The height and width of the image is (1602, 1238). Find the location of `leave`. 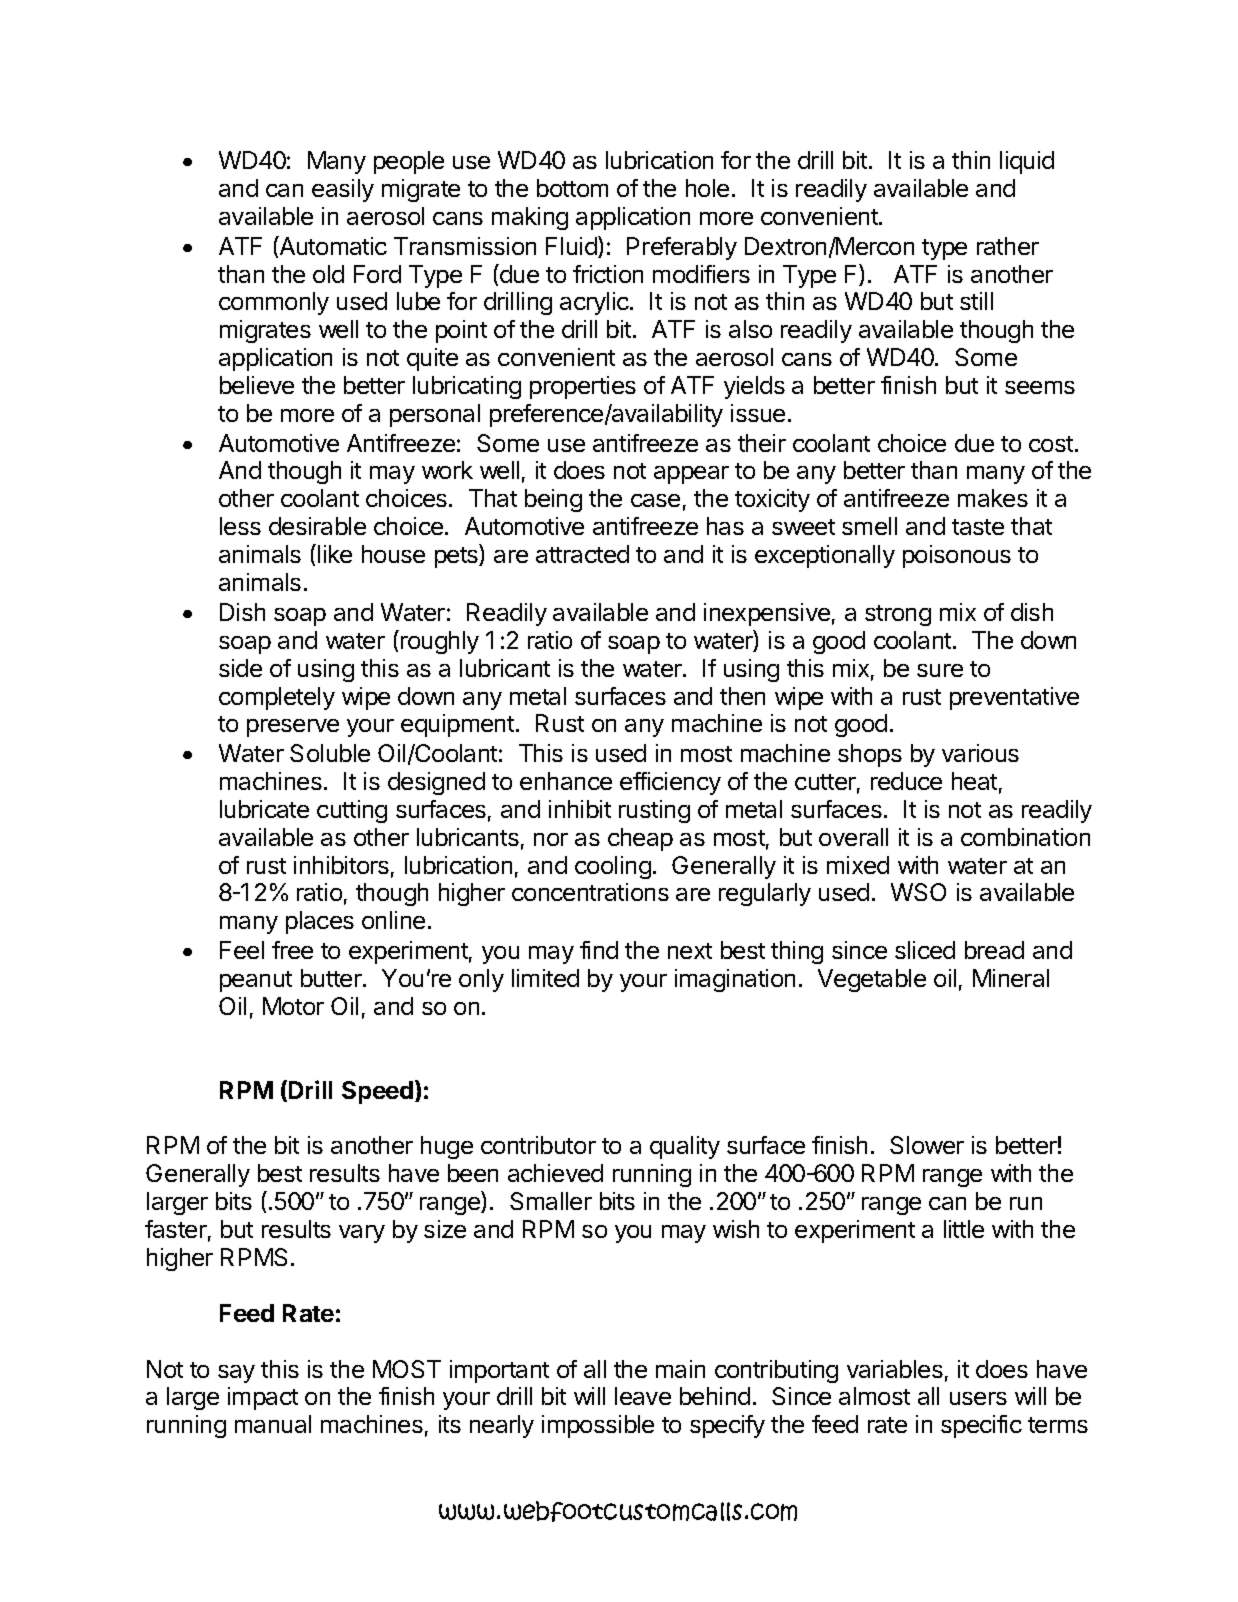

leave is located at coordinates (643, 1396).
